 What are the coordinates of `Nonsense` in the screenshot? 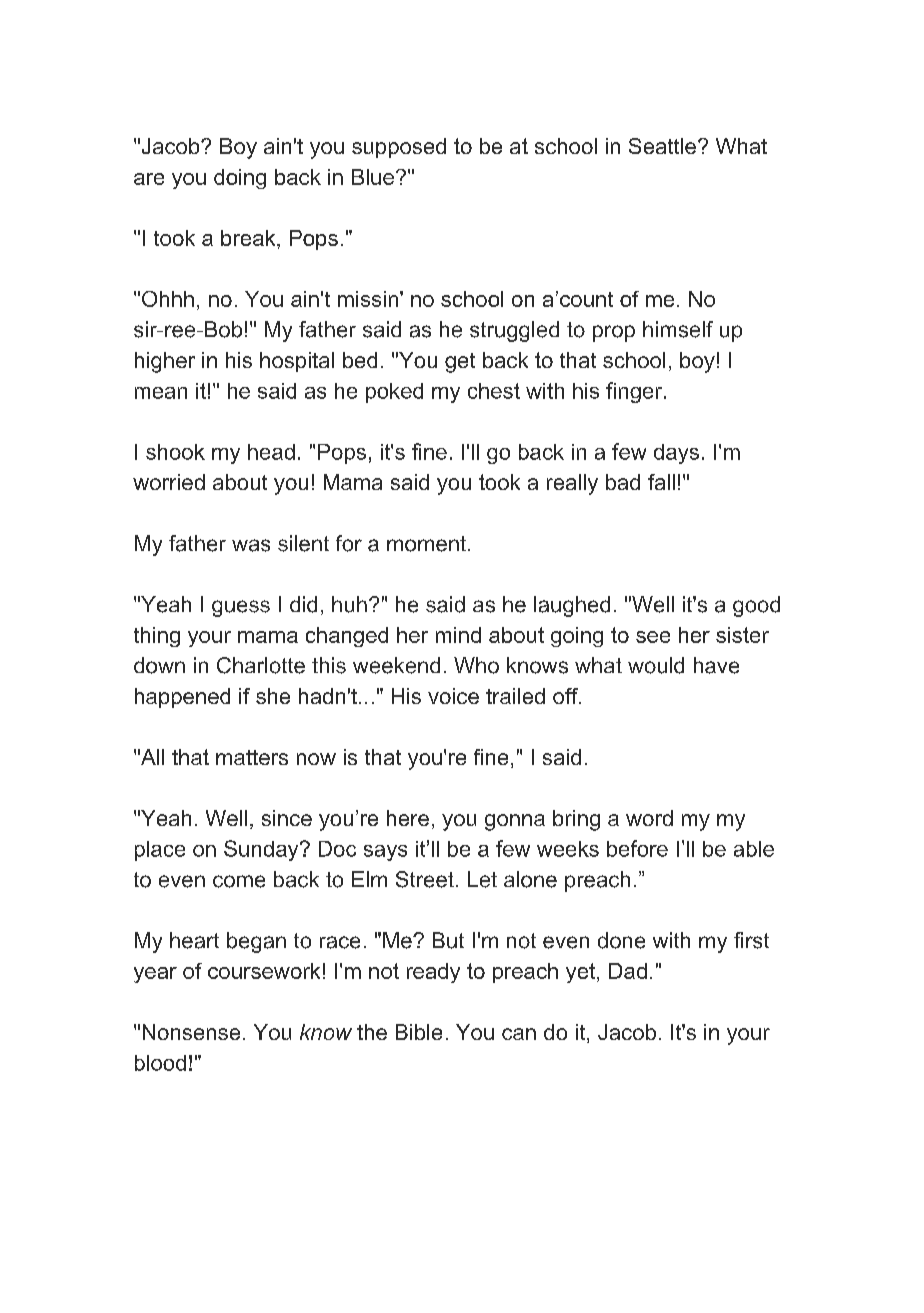 It's located at (191, 1032).
